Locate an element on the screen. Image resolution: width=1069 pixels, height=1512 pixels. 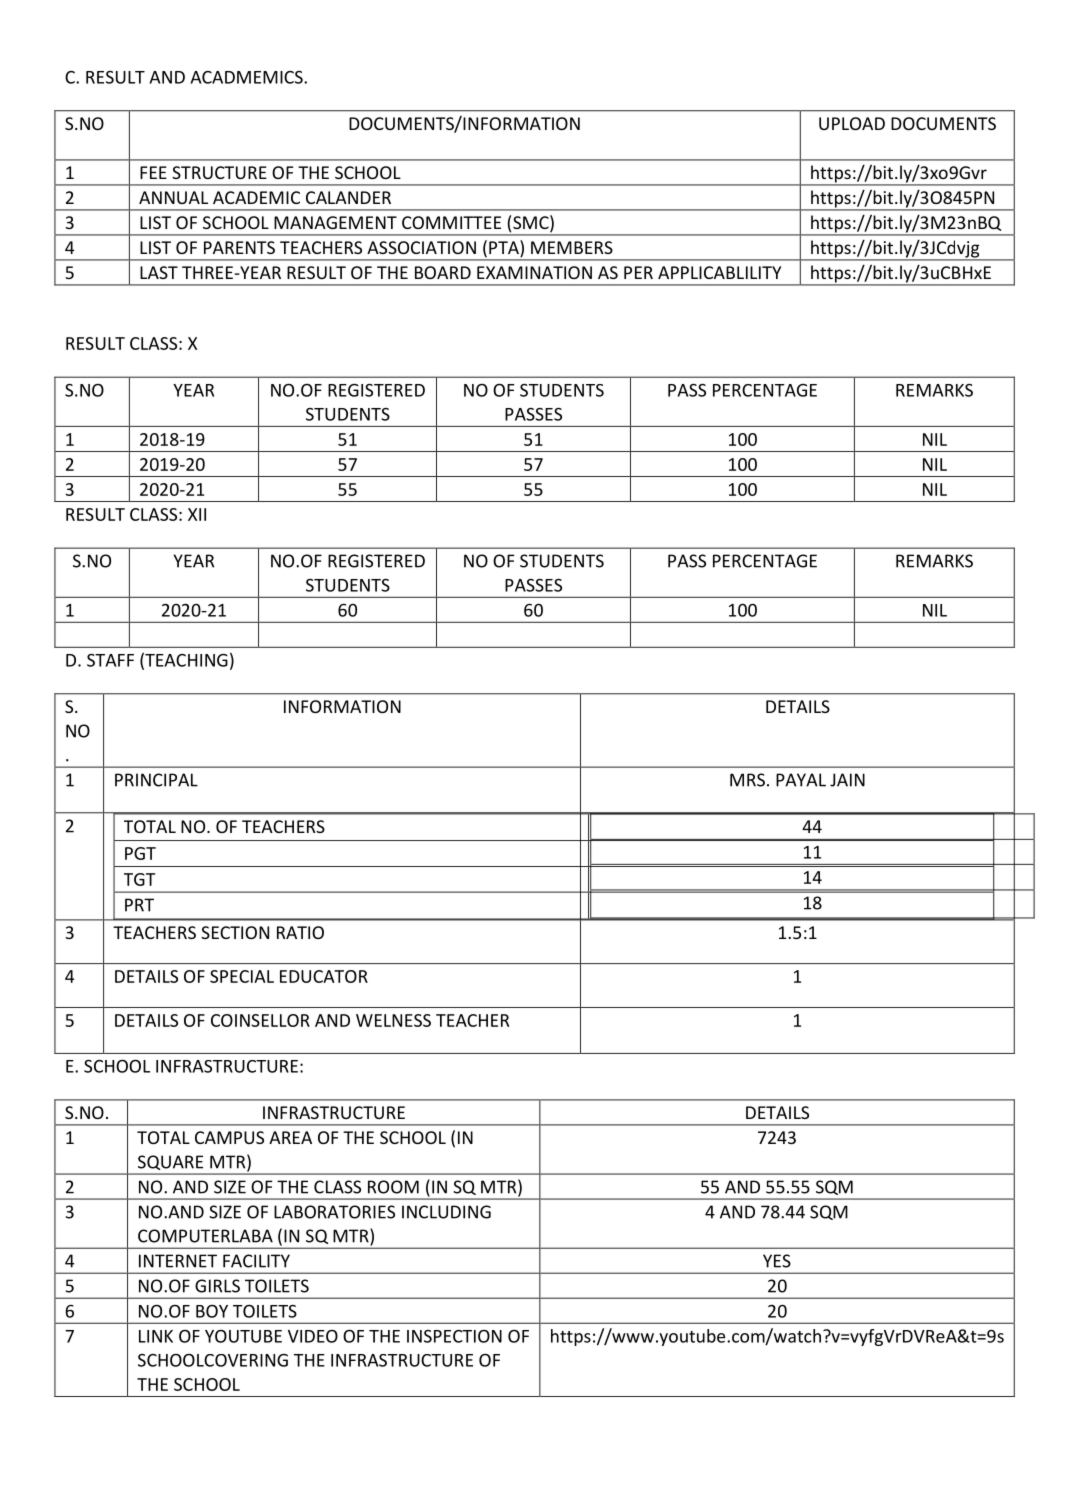
JAIN is located at coordinates (847, 780).
